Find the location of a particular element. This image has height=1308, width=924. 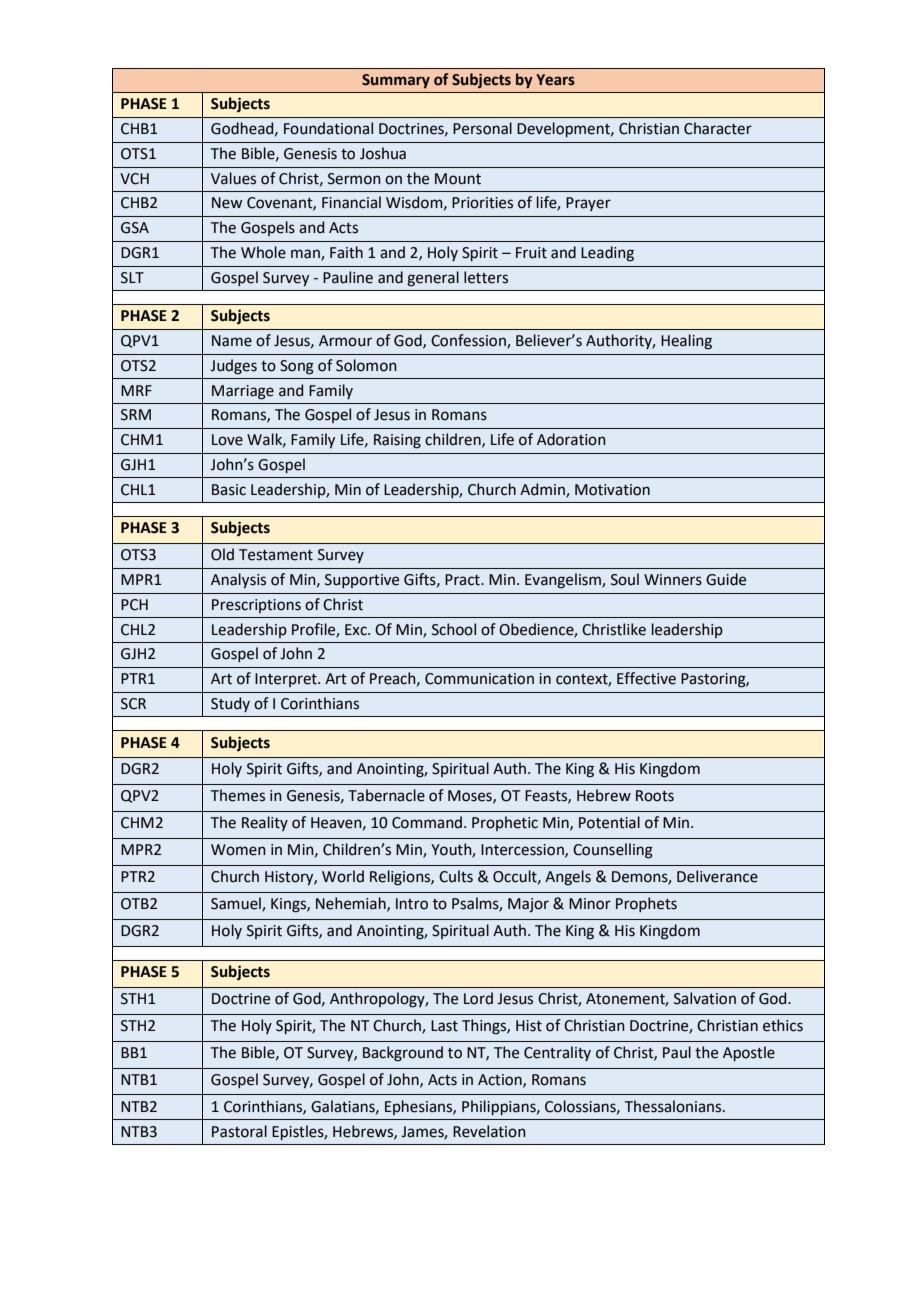

Pastoral is located at coordinates (239, 1131).
